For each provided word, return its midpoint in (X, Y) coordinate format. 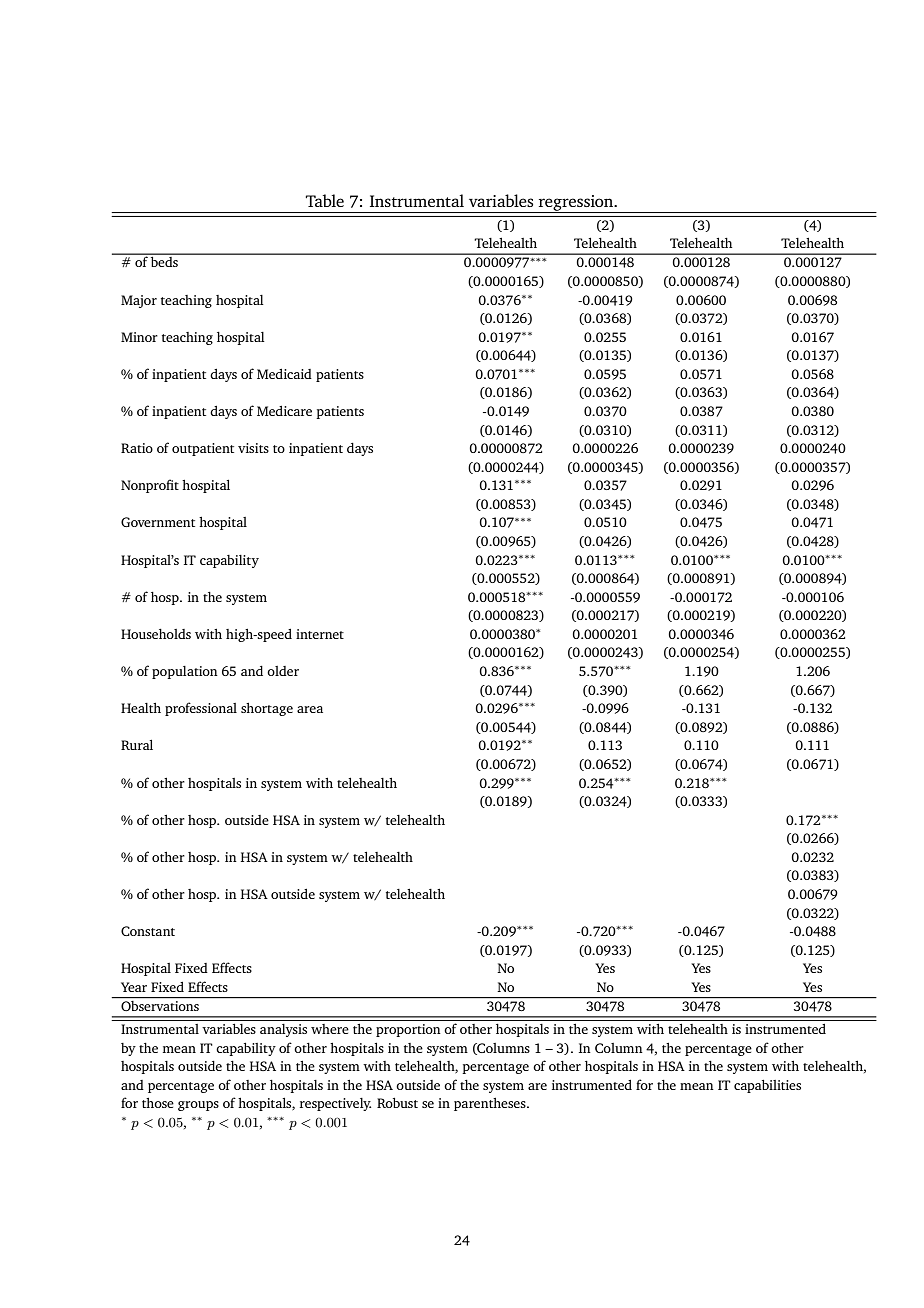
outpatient (203, 449)
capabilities (767, 1086)
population (185, 672)
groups (198, 1106)
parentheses (491, 1104)
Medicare (284, 411)
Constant (148, 931)
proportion (408, 1030)
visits (253, 448)
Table (325, 200)
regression (576, 204)
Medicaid (284, 374)
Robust (397, 1102)
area (310, 709)
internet (320, 634)
